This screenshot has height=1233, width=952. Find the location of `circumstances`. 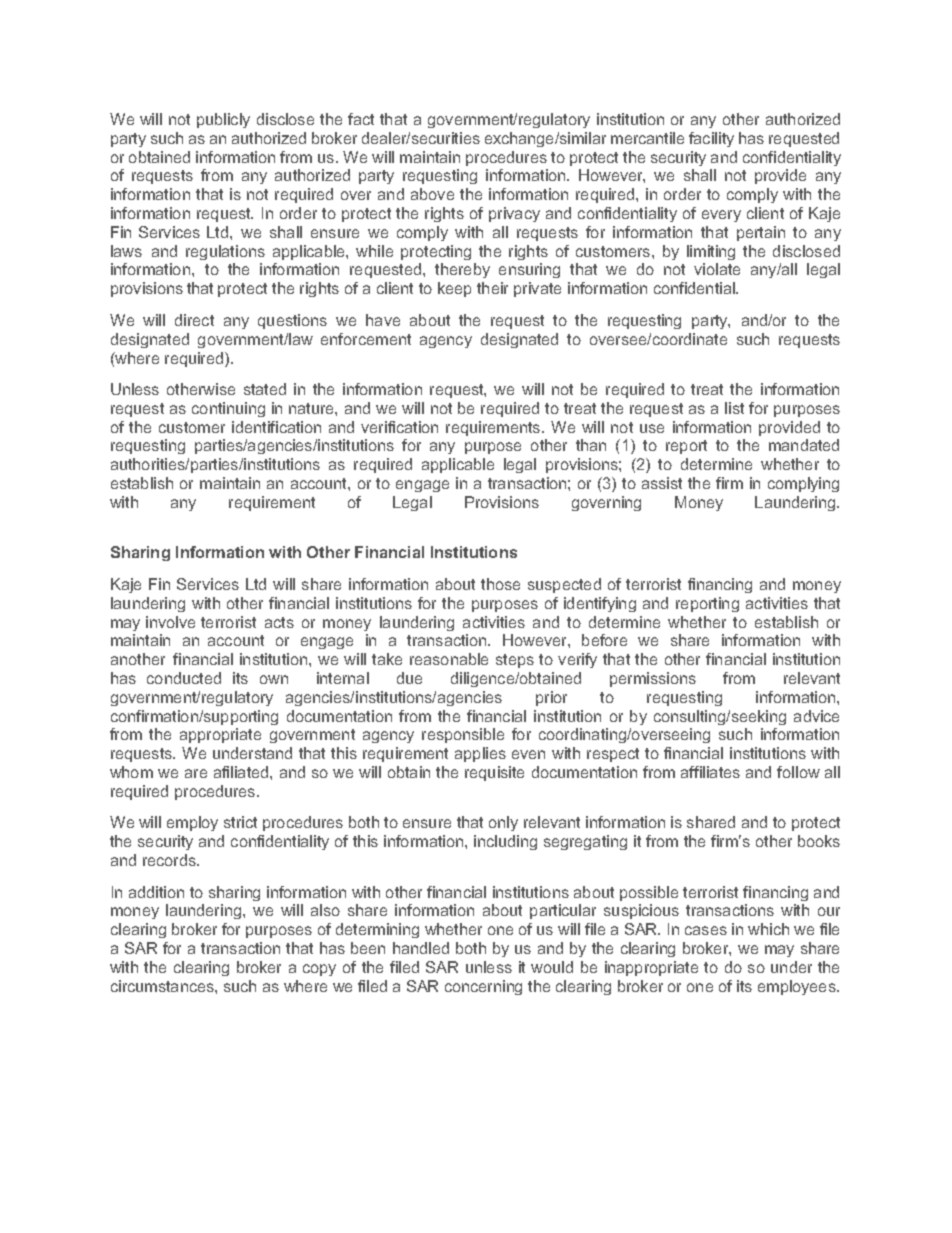

circumstances is located at coordinates (163, 986).
